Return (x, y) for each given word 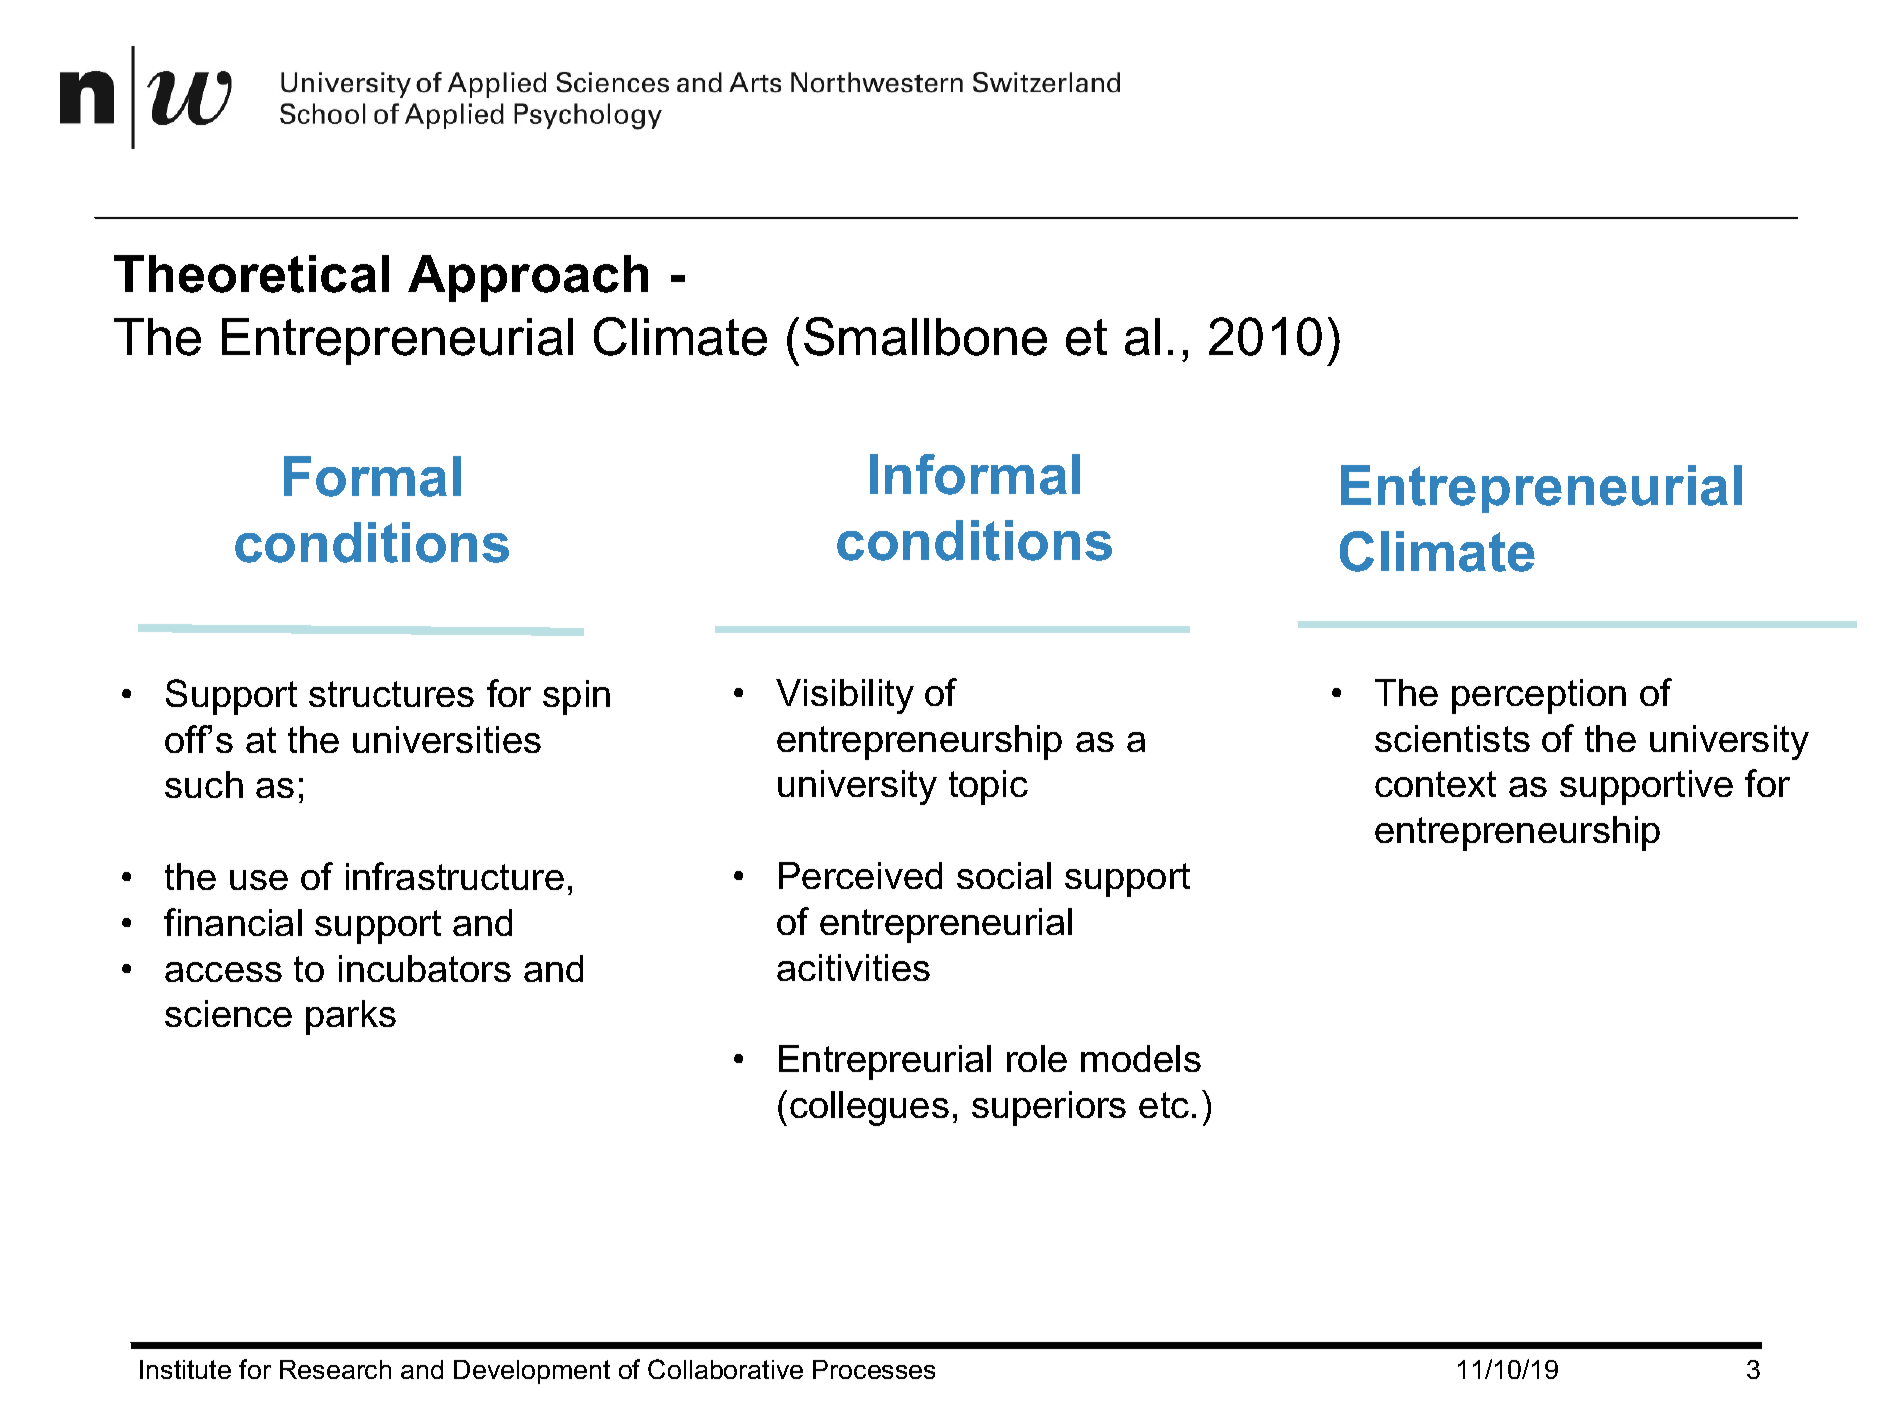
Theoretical (251, 274)
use (259, 880)
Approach (528, 278)
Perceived (860, 875)
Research (335, 1369)
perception (1539, 696)
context (1435, 784)
